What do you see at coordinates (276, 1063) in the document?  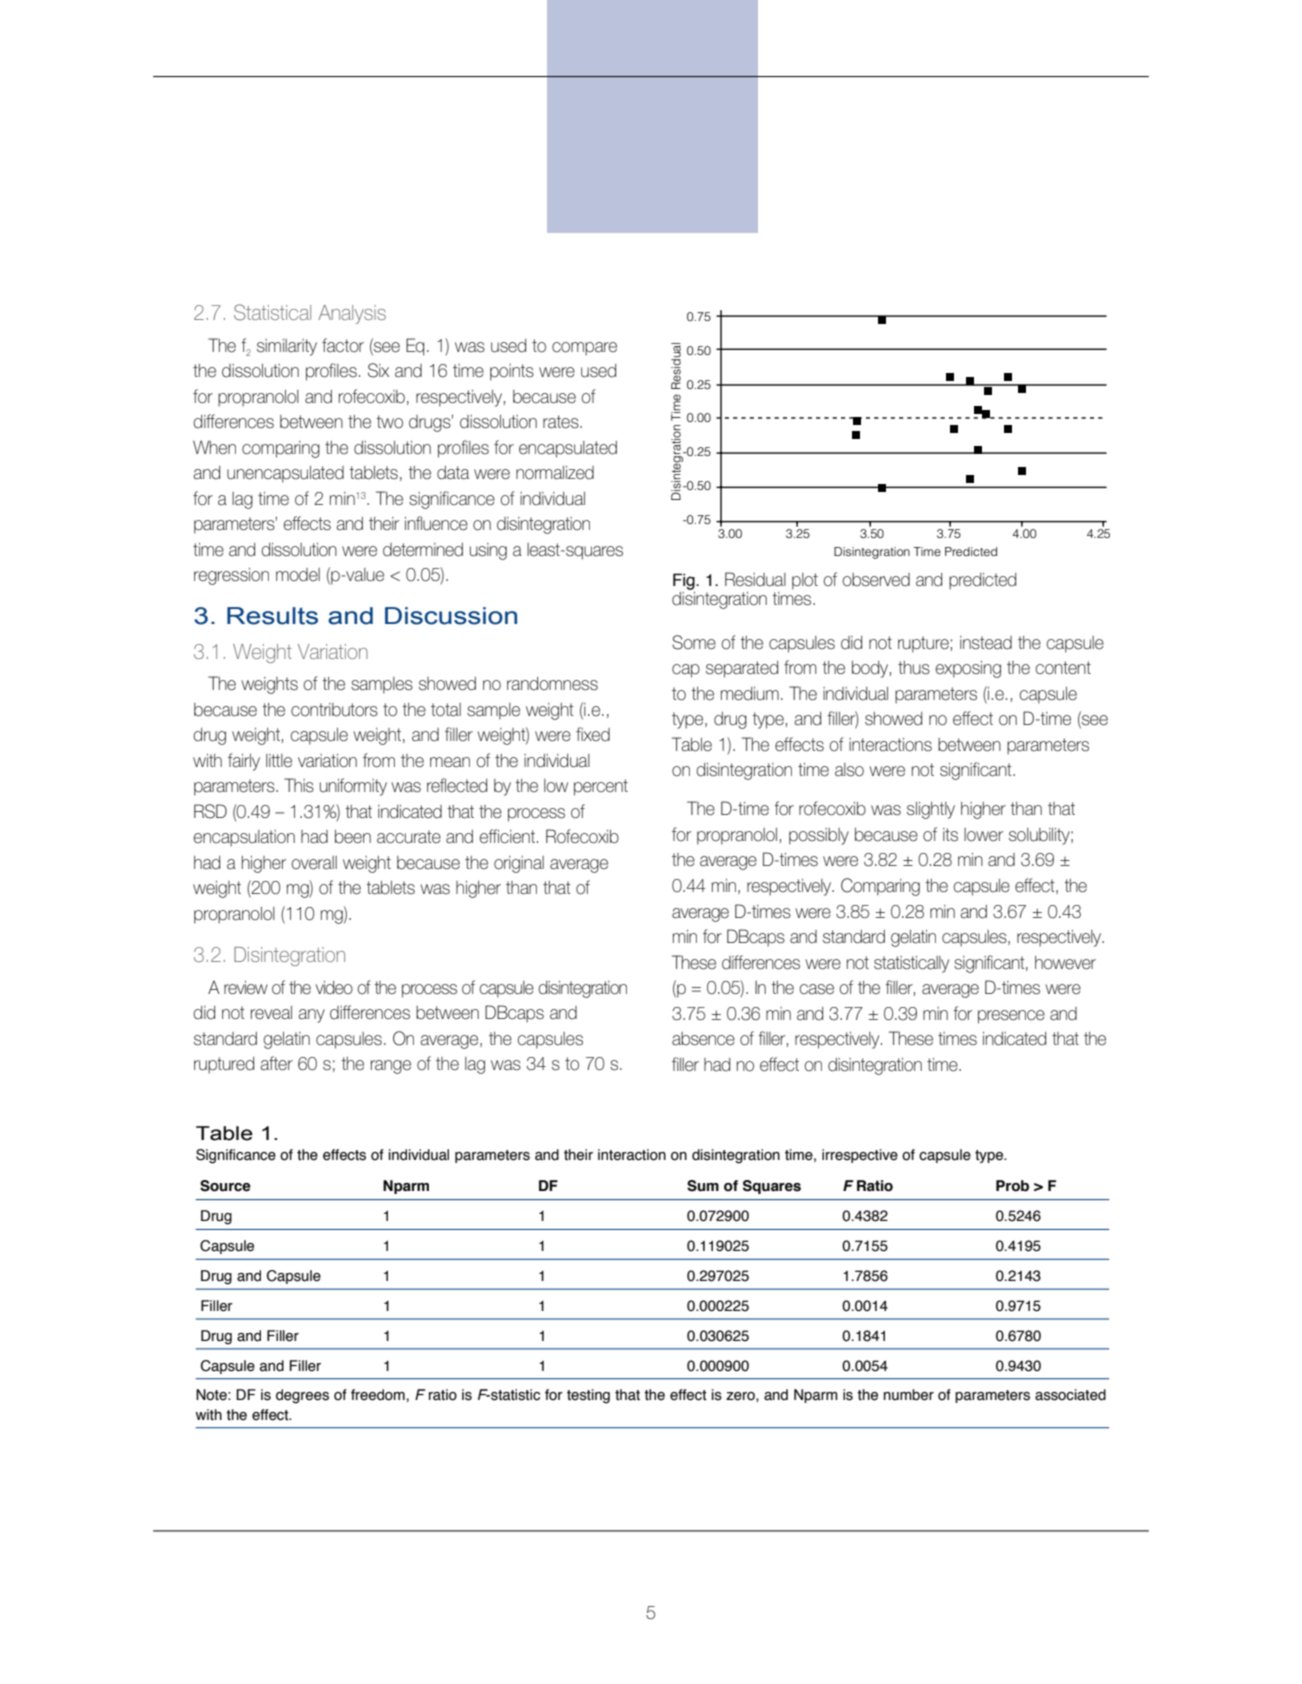 I see `after` at bounding box center [276, 1063].
